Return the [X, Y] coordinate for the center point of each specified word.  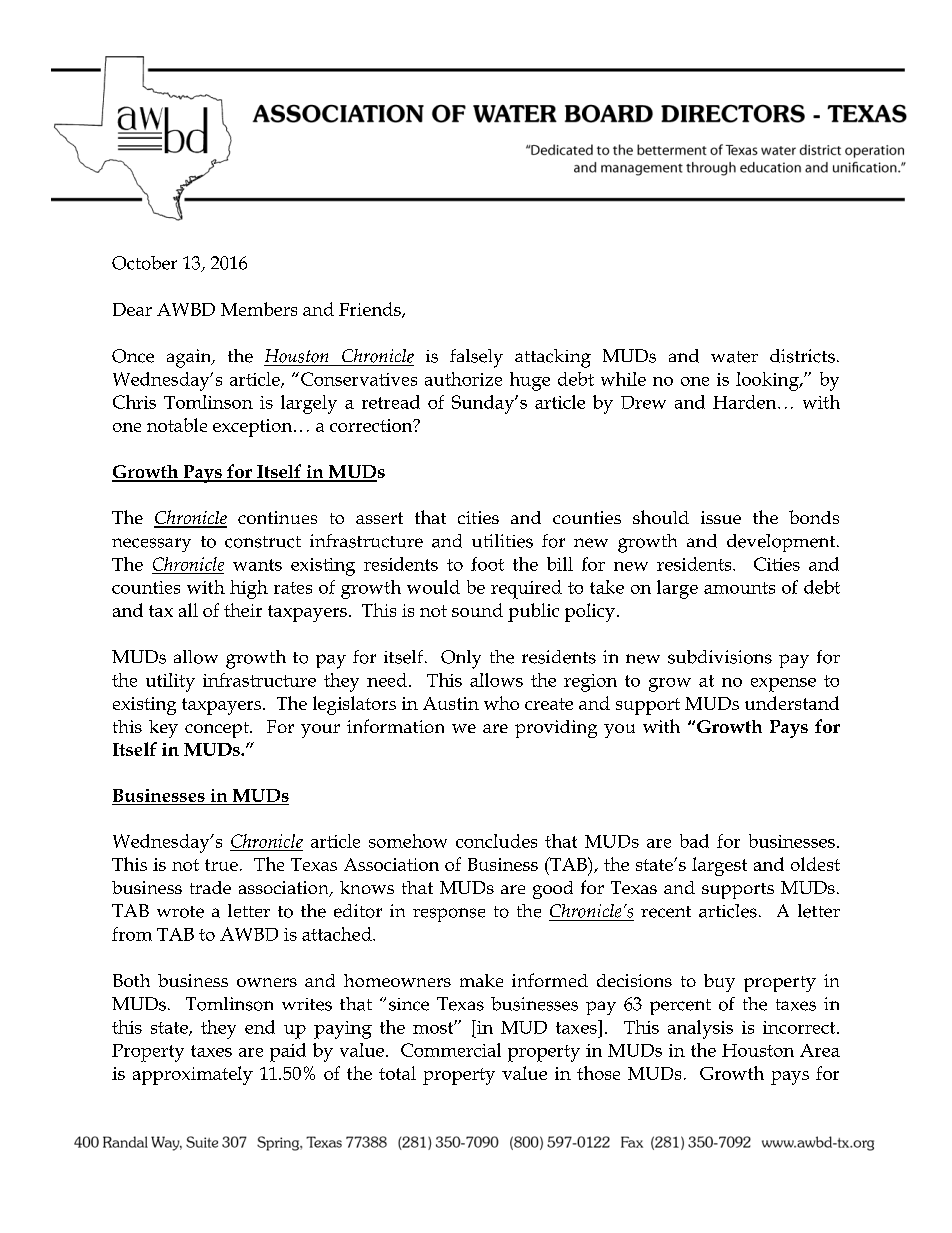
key [163, 729]
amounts [739, 588]
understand [792, 703]
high [249, 589]
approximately [193, 1075]
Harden [746, 402]
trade [210, 887]
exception [254, 428]
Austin [451, 703]
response [449, 915]
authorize [463, 379]
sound [477, 610]
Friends [371, 310]
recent [666, 912]
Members [259, 309]
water [734, 357]
